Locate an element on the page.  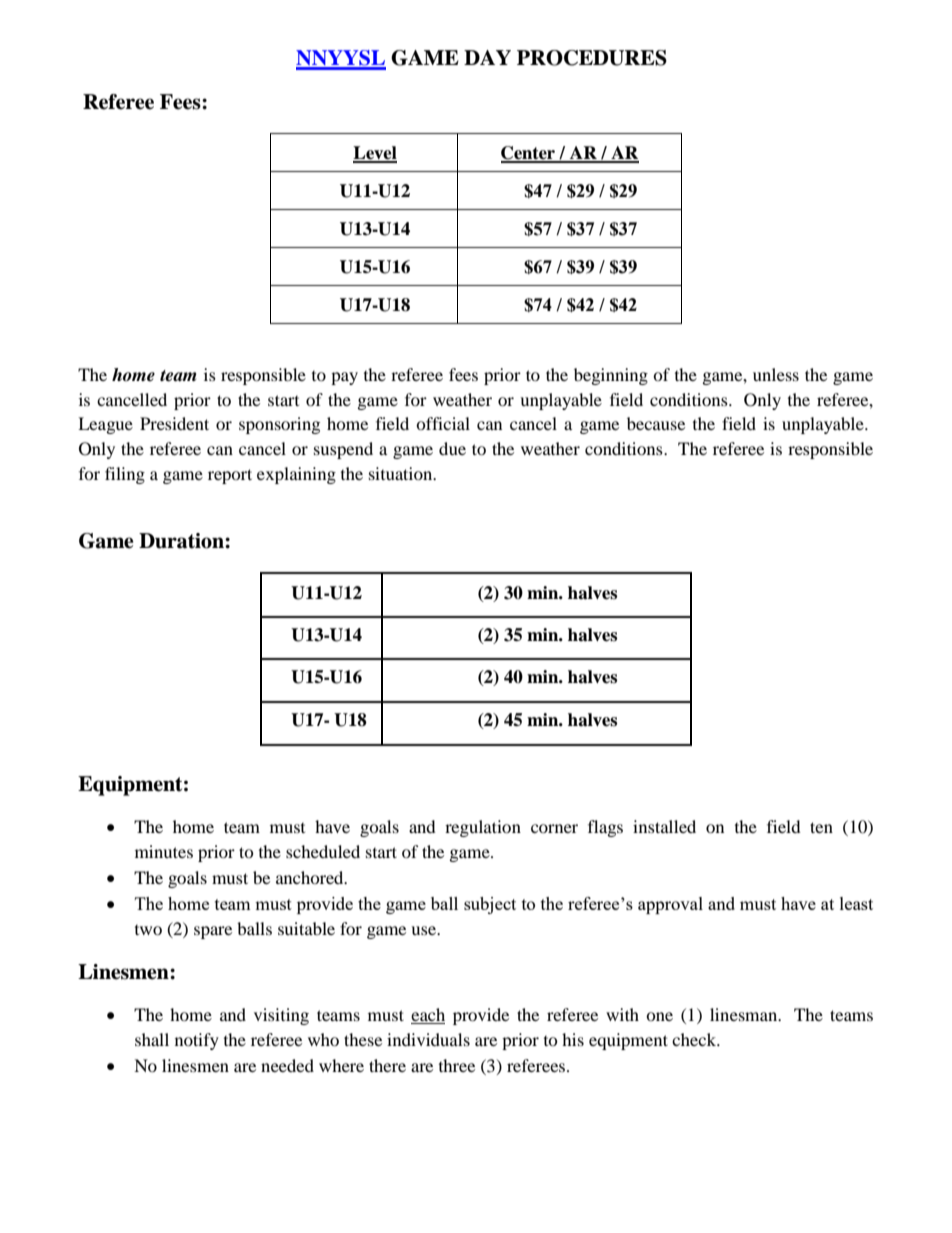
President is located at coordinates (174, 423).
